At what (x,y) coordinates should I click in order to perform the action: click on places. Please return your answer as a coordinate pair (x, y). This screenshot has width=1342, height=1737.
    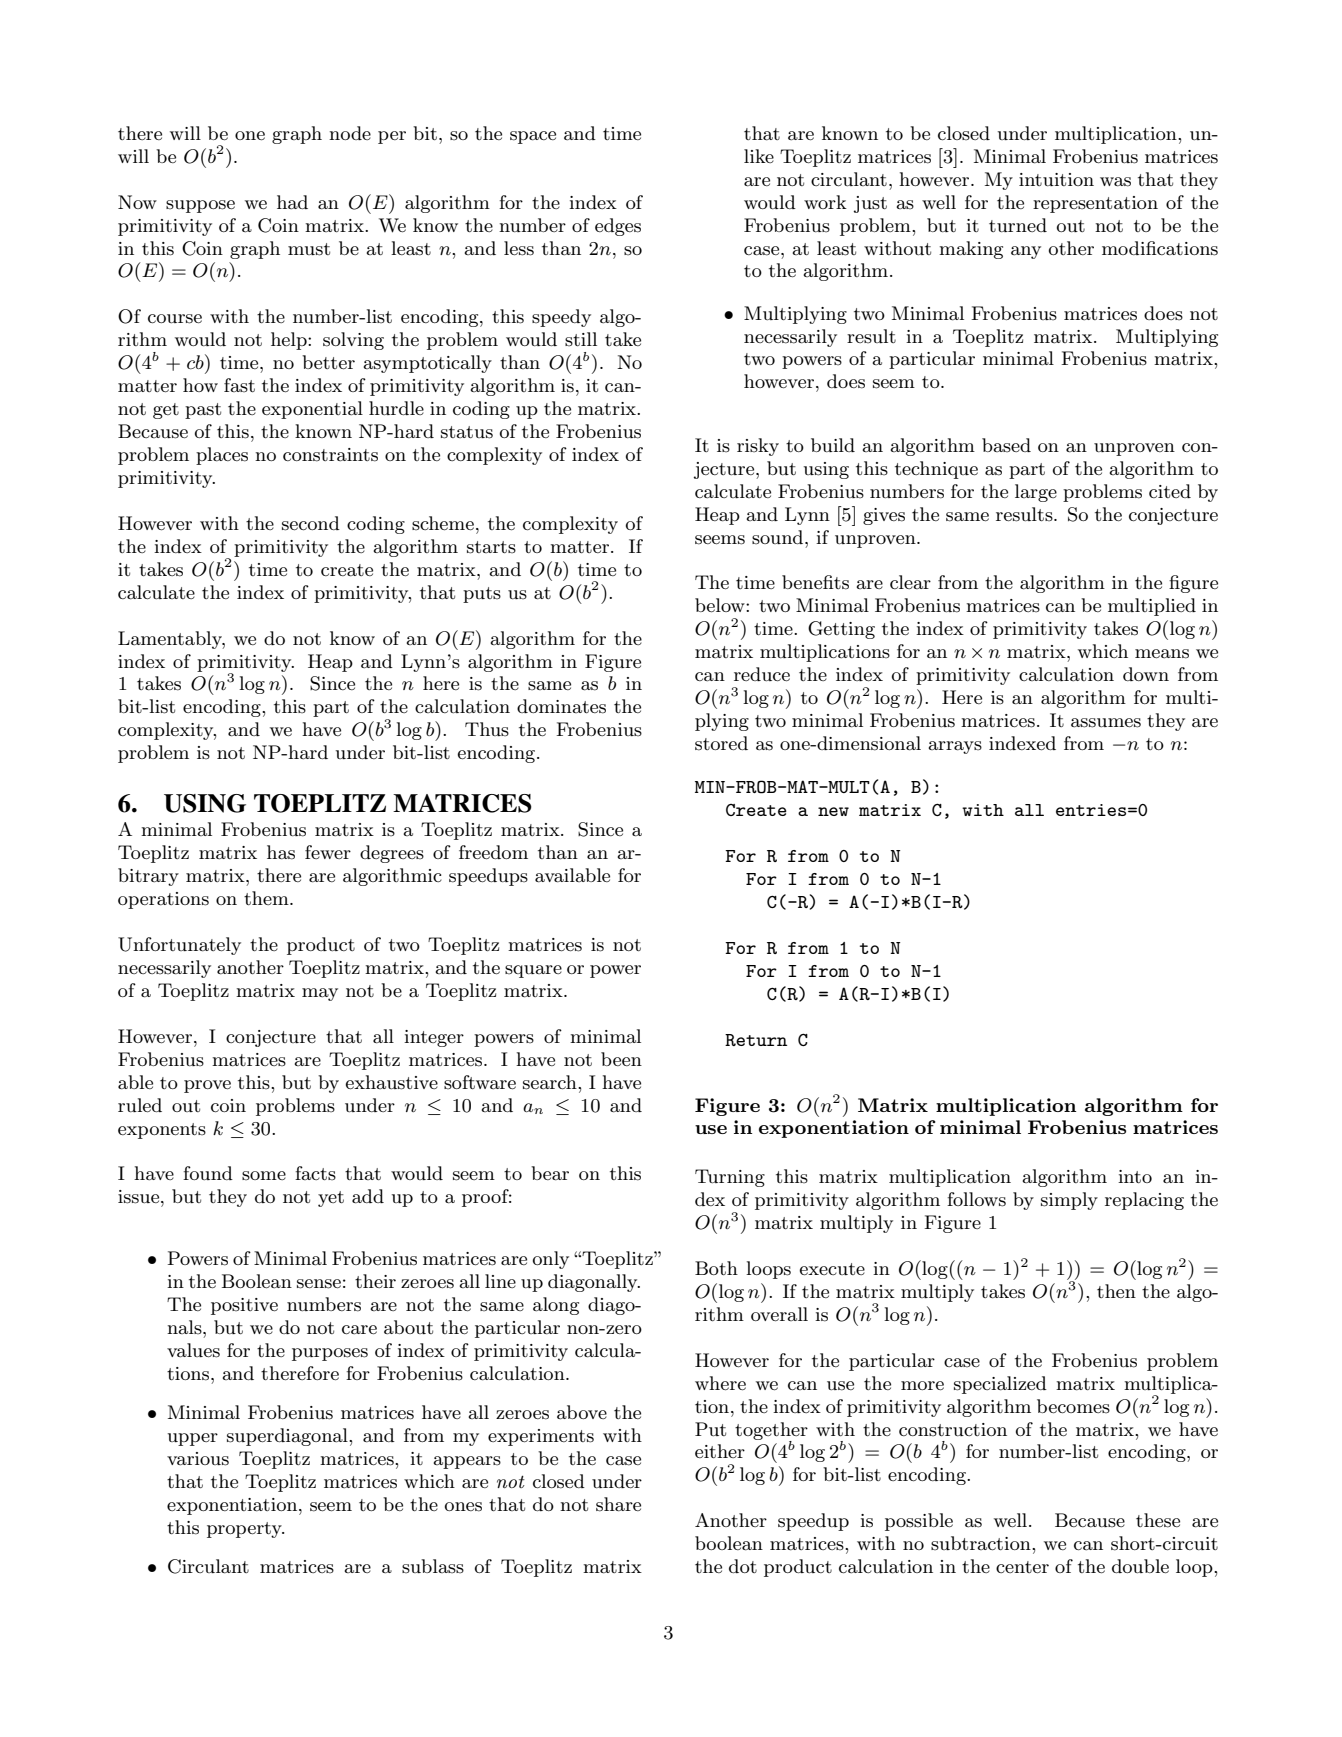
    Looking at the image, I should click on (222, 456).
